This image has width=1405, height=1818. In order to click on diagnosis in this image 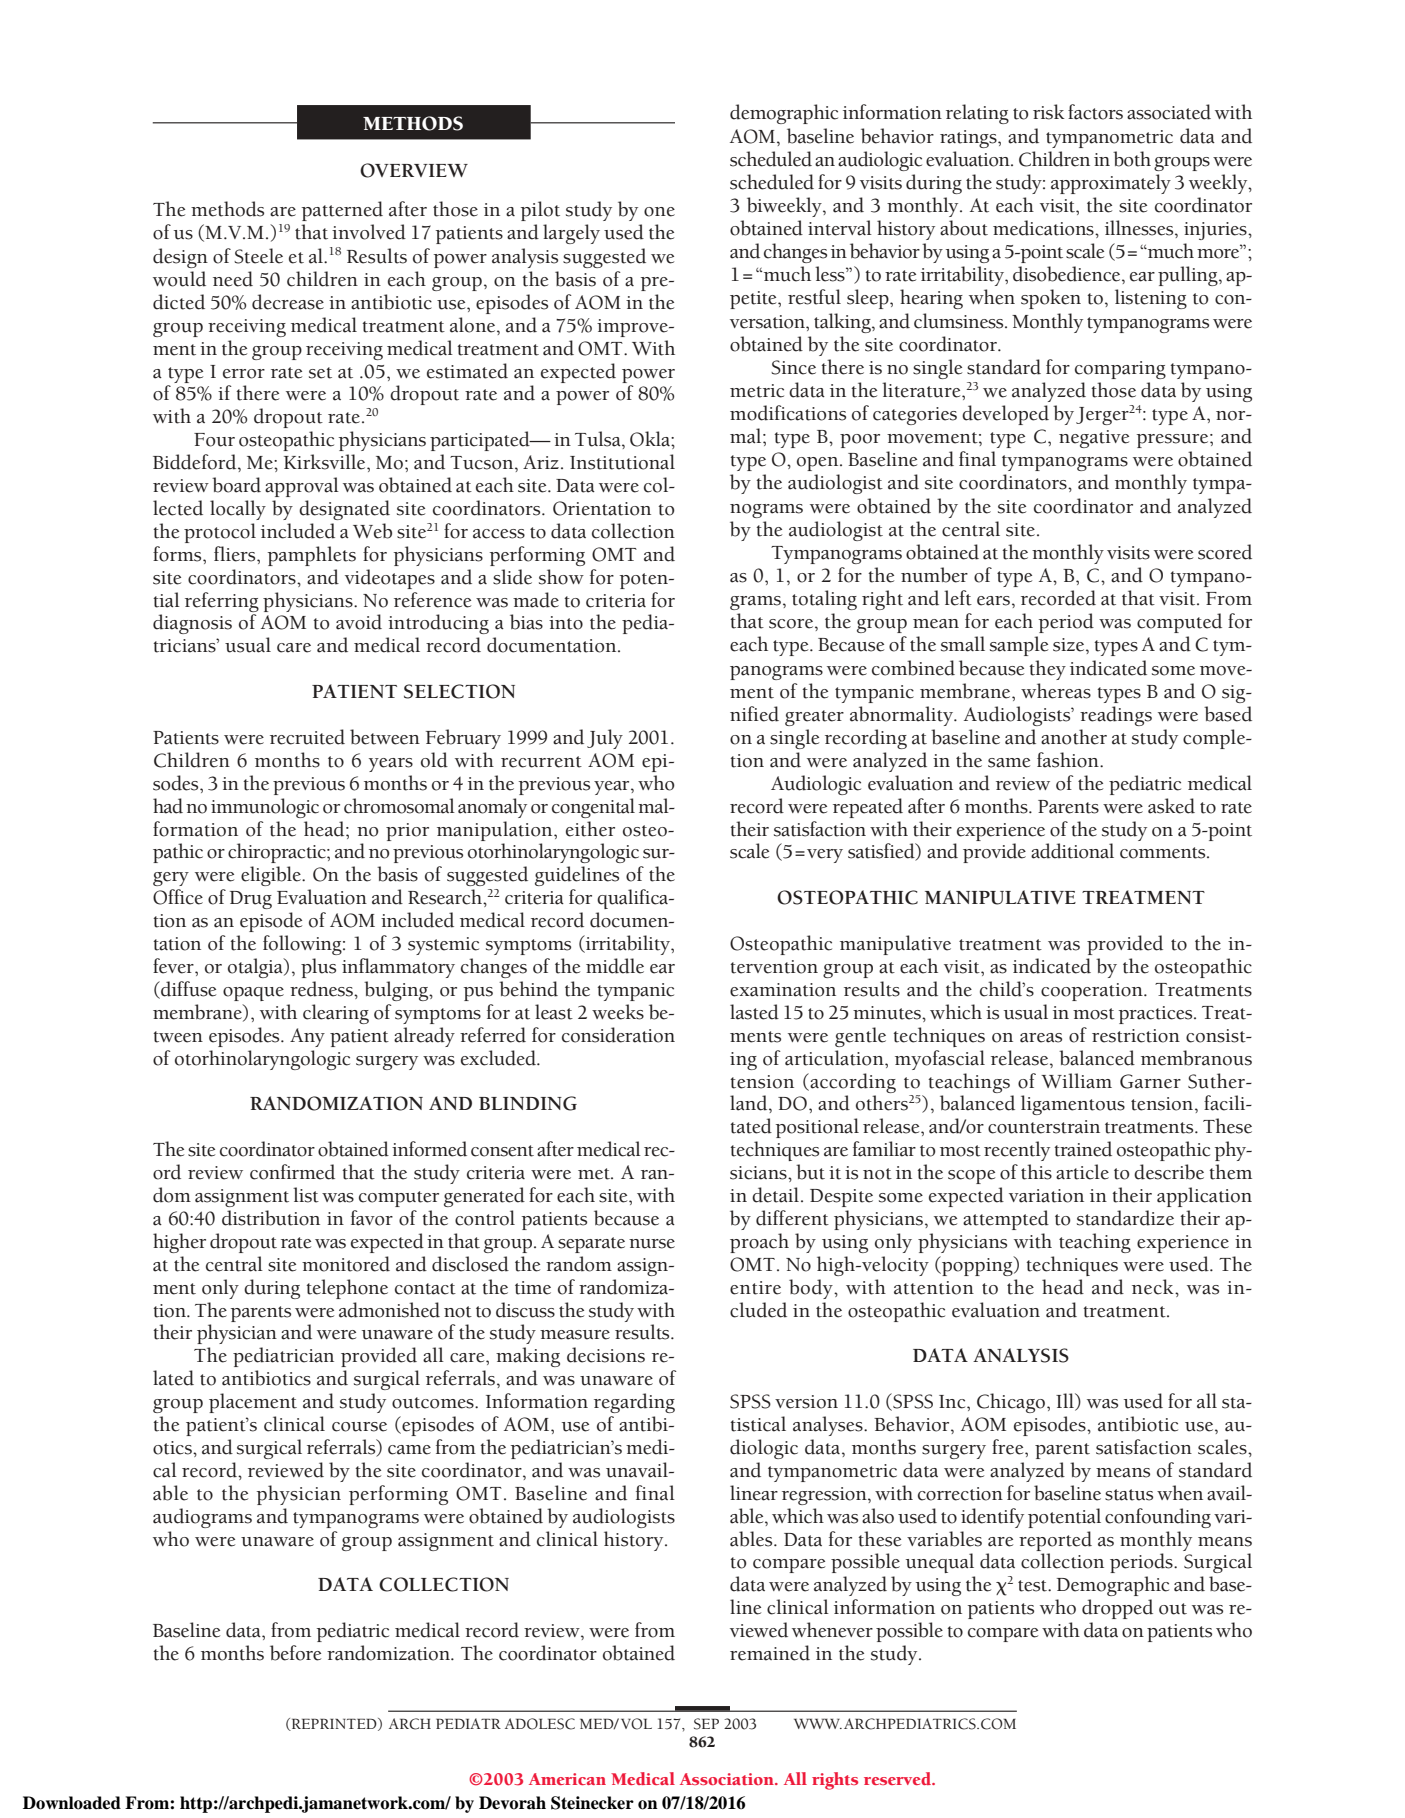, I will do `click(192, 624)`.
